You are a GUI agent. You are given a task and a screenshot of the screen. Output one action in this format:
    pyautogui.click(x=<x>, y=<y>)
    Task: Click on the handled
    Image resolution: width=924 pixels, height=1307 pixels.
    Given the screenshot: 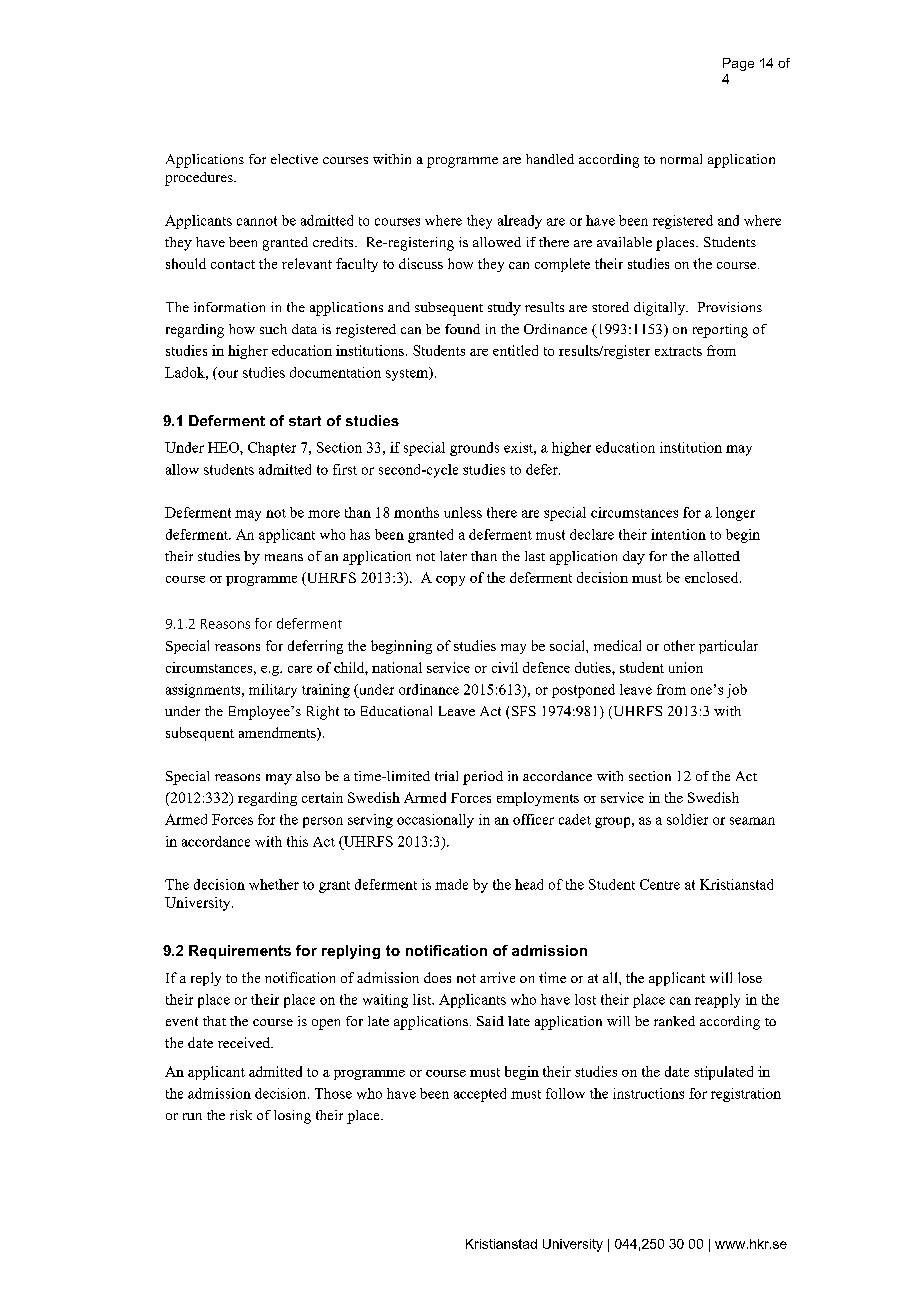 What is the action you would take?
    pyautogui.click(x=550, y=159)
